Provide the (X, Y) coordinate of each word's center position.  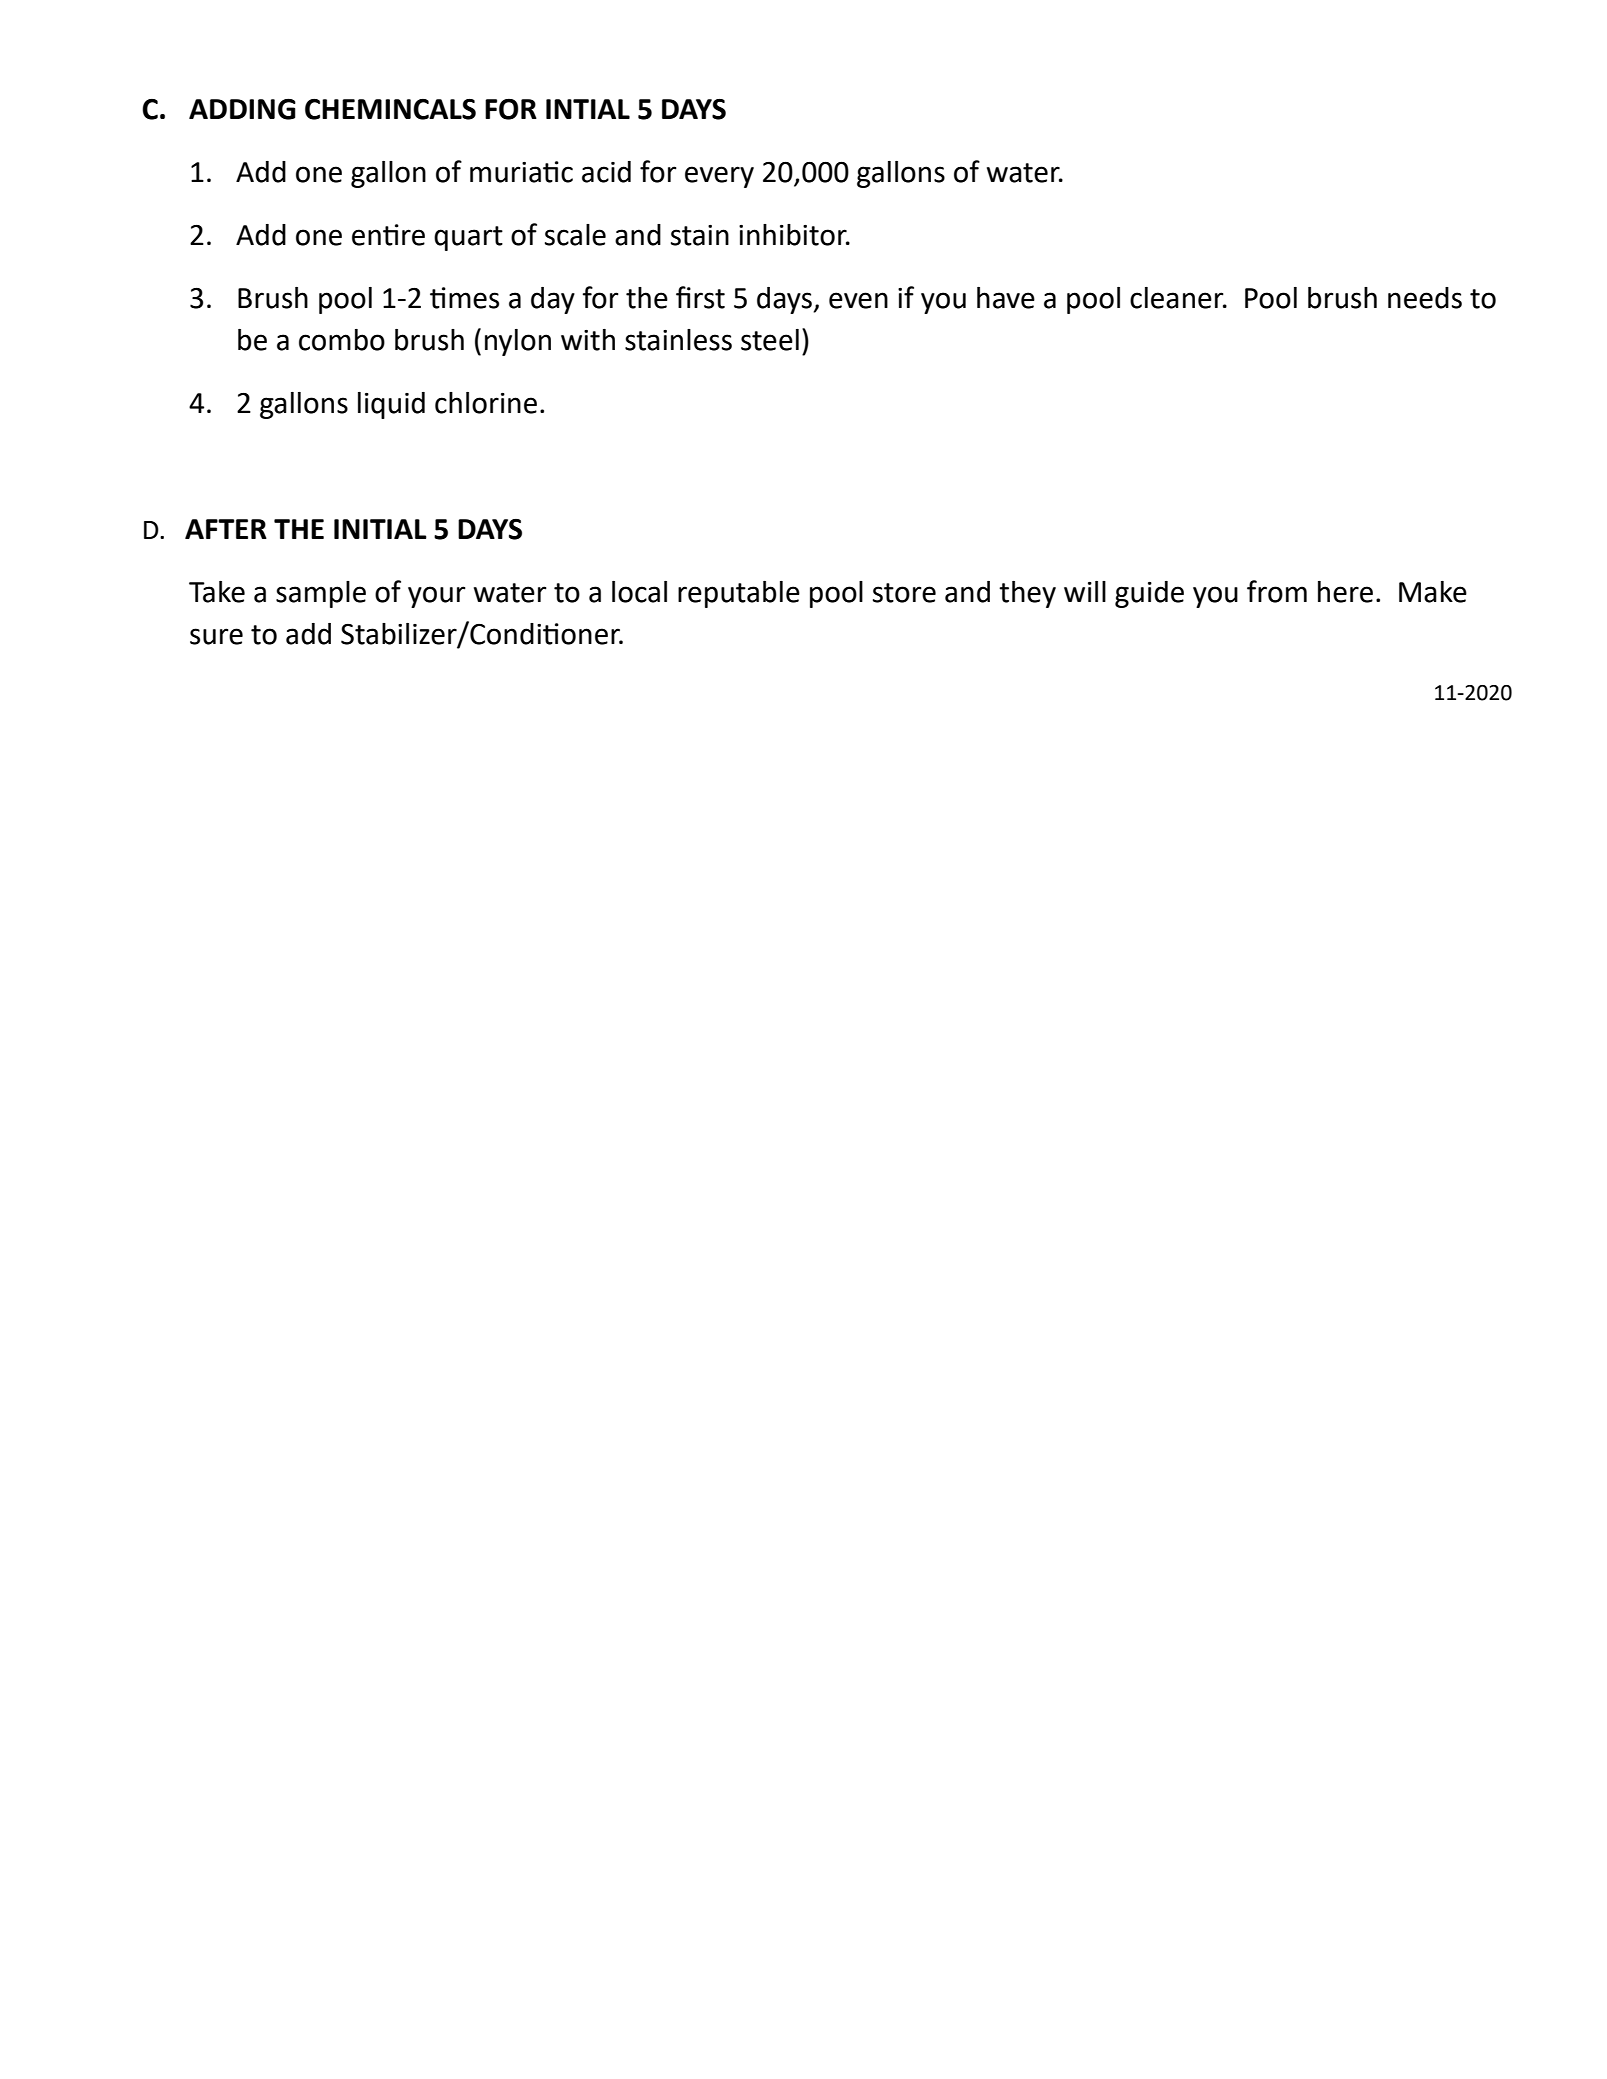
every (719, 177)
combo (342, 340)
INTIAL (588, 109)
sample (321, 594)
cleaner (1178, 298)
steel (770, 340)
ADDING (242, 109)
